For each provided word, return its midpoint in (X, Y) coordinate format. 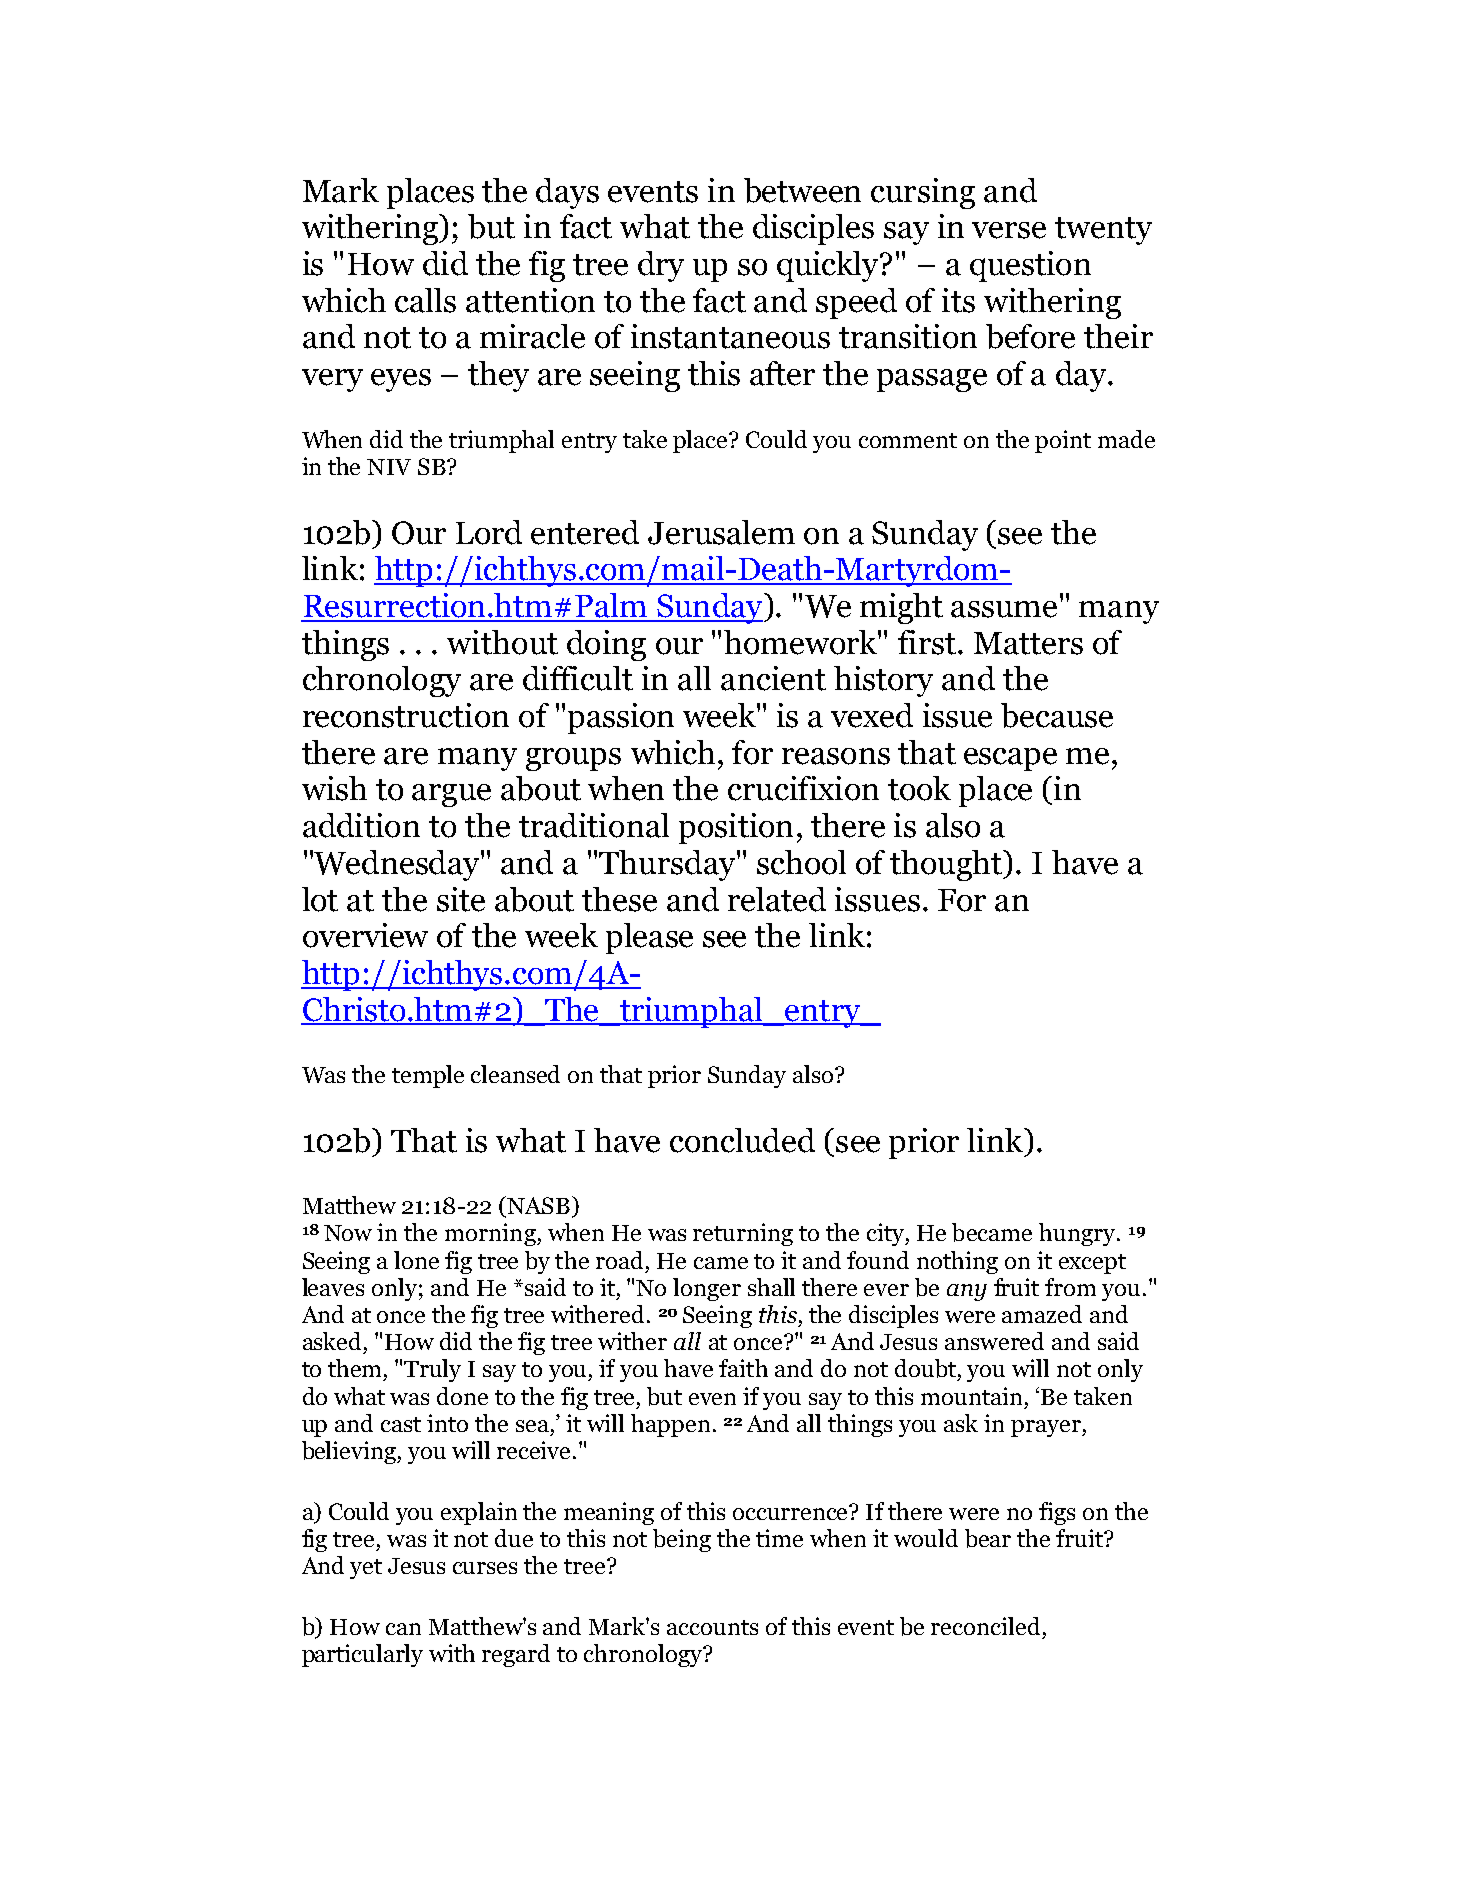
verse (1009, 230)
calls (425, 300)
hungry (1078, 1234)
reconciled (985, 1626)
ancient (773, 678)
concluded (742, 1140)
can (403, 1629)
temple (428, 1076)
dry (661, 266)
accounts (712, 1627)
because (1057, 715)
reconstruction (406, 715)
